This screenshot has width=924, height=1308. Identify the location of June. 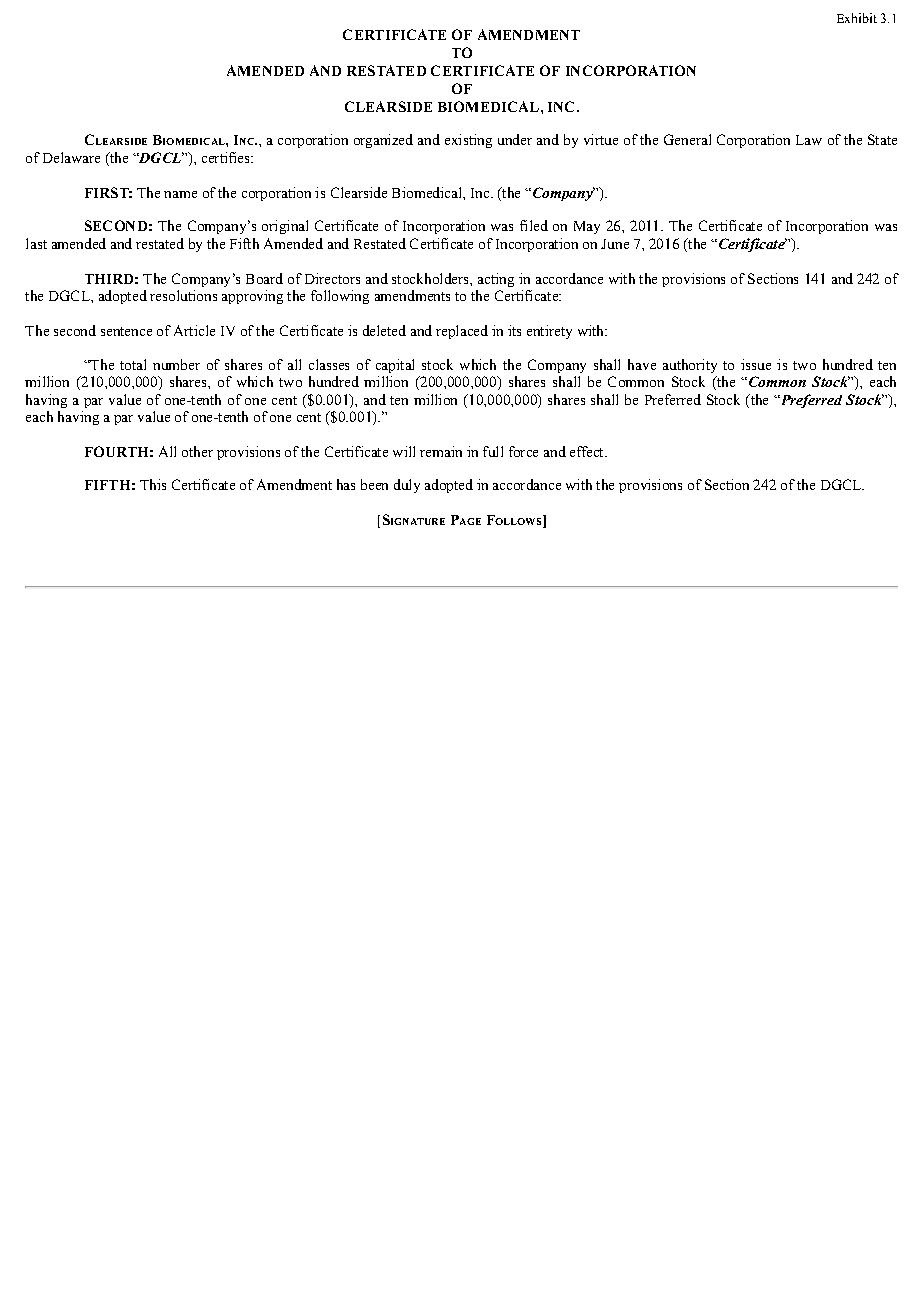
(615, 244).
